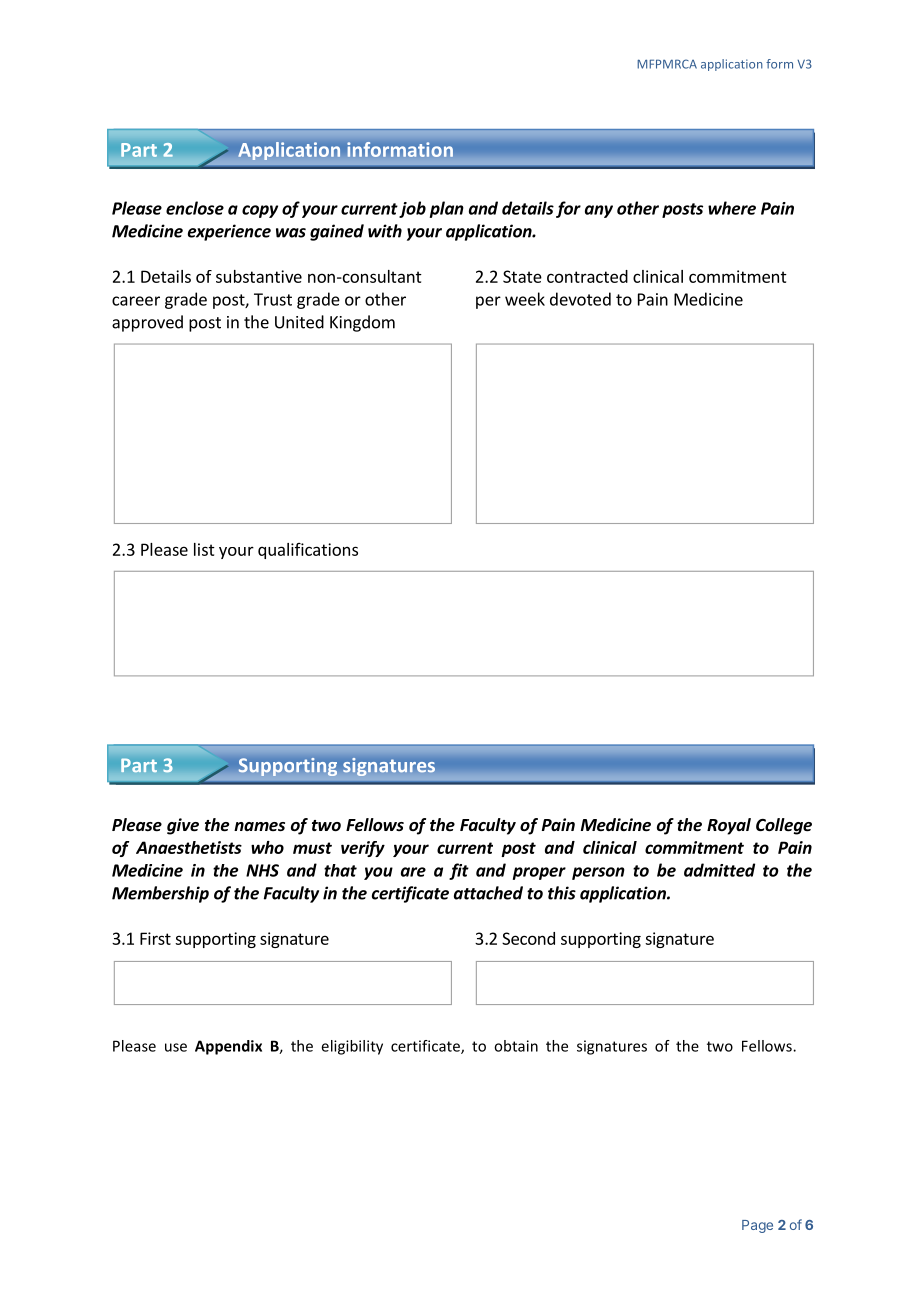 The width and height of the screenshot is (924, 1308). What do you see at coordinates (447, 209) in the screenshot?
I see `plan` at bounding box center [447, 209].
